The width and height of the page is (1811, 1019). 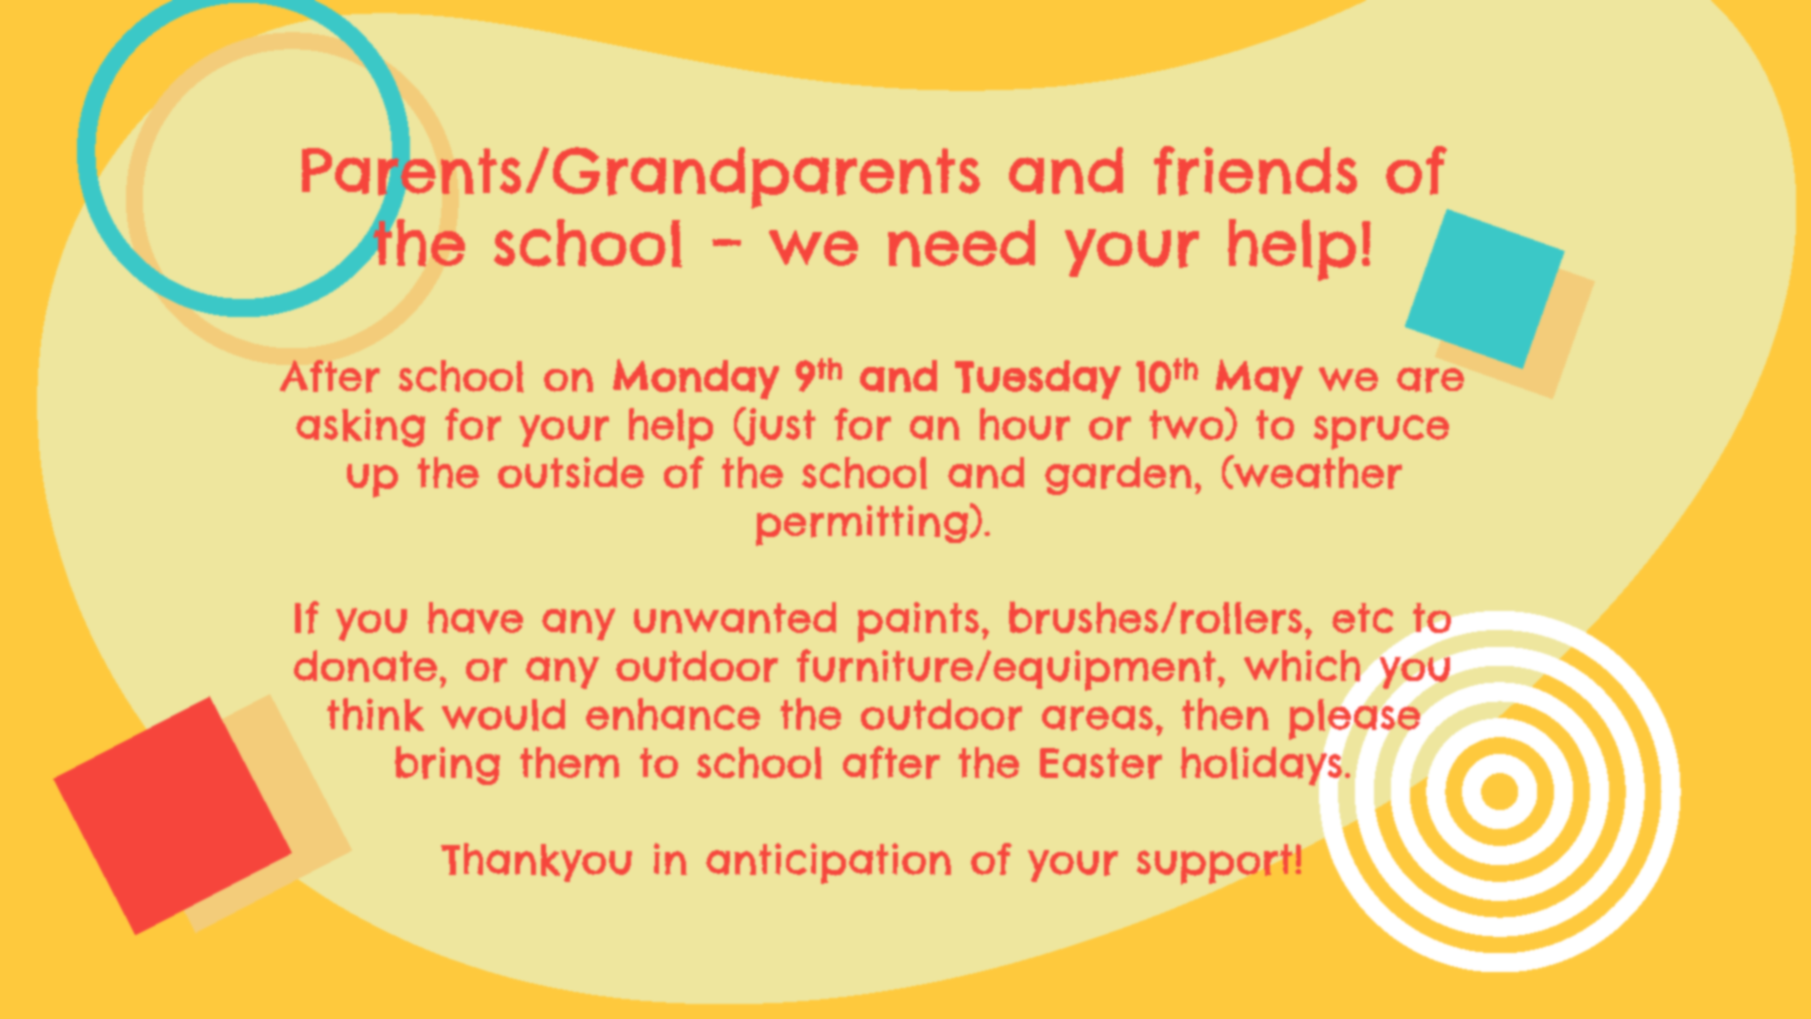 I want to click on outside, so click(x=571, y=472).
